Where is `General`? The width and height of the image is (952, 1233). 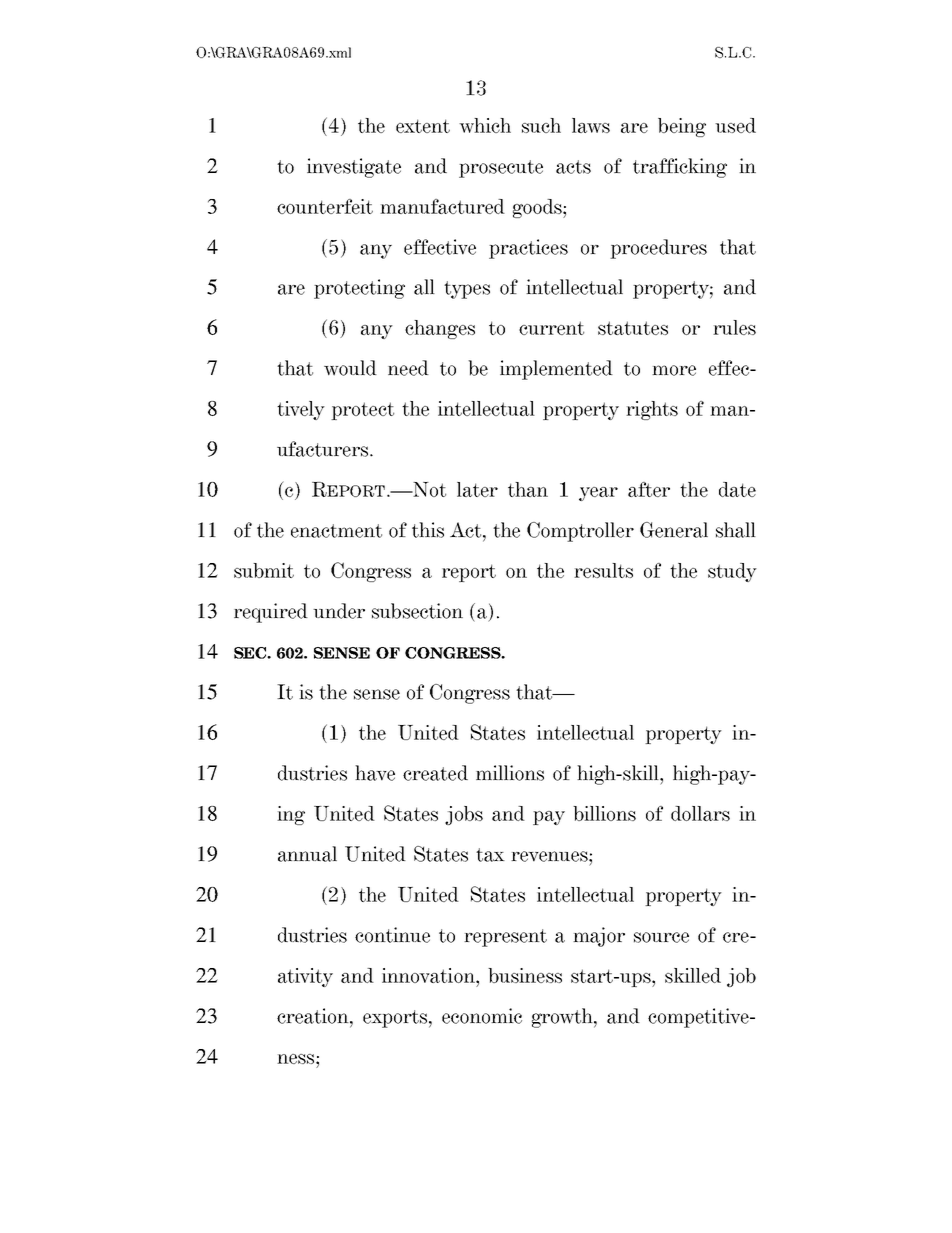 General is located at coordinates (674, 530).
